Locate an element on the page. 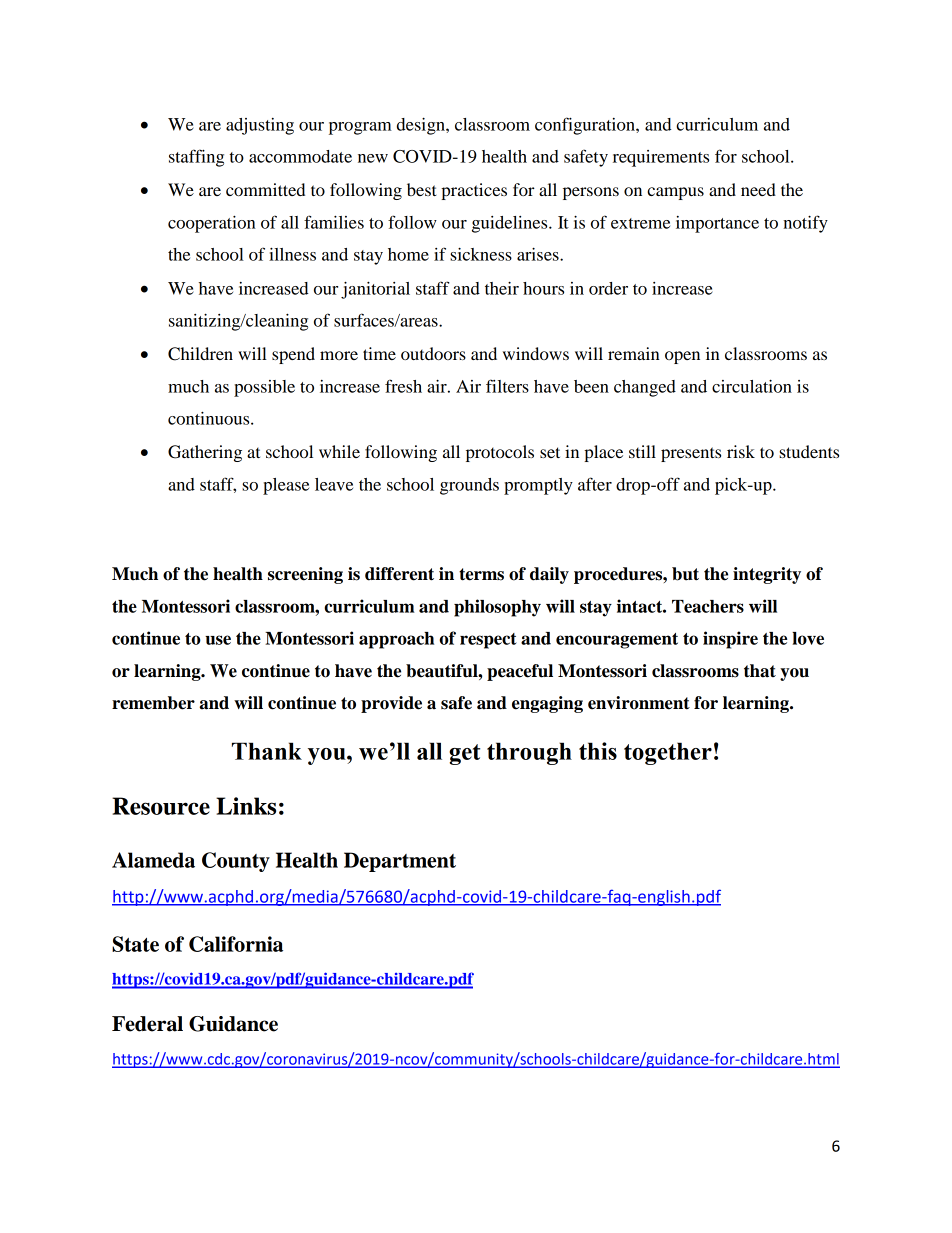  Gathering is located at coordinates (205, 453).
